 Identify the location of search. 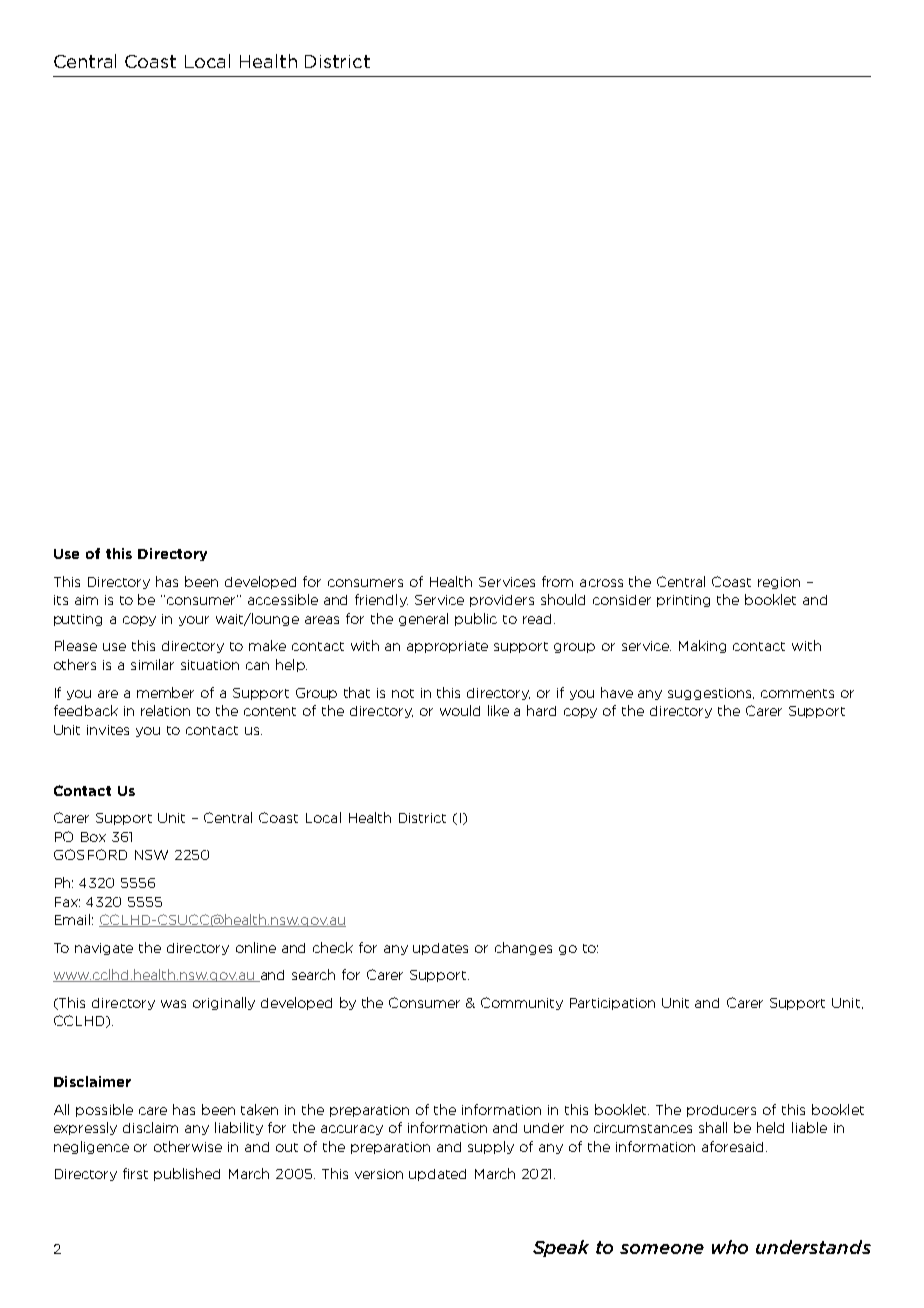
(313, 974).
